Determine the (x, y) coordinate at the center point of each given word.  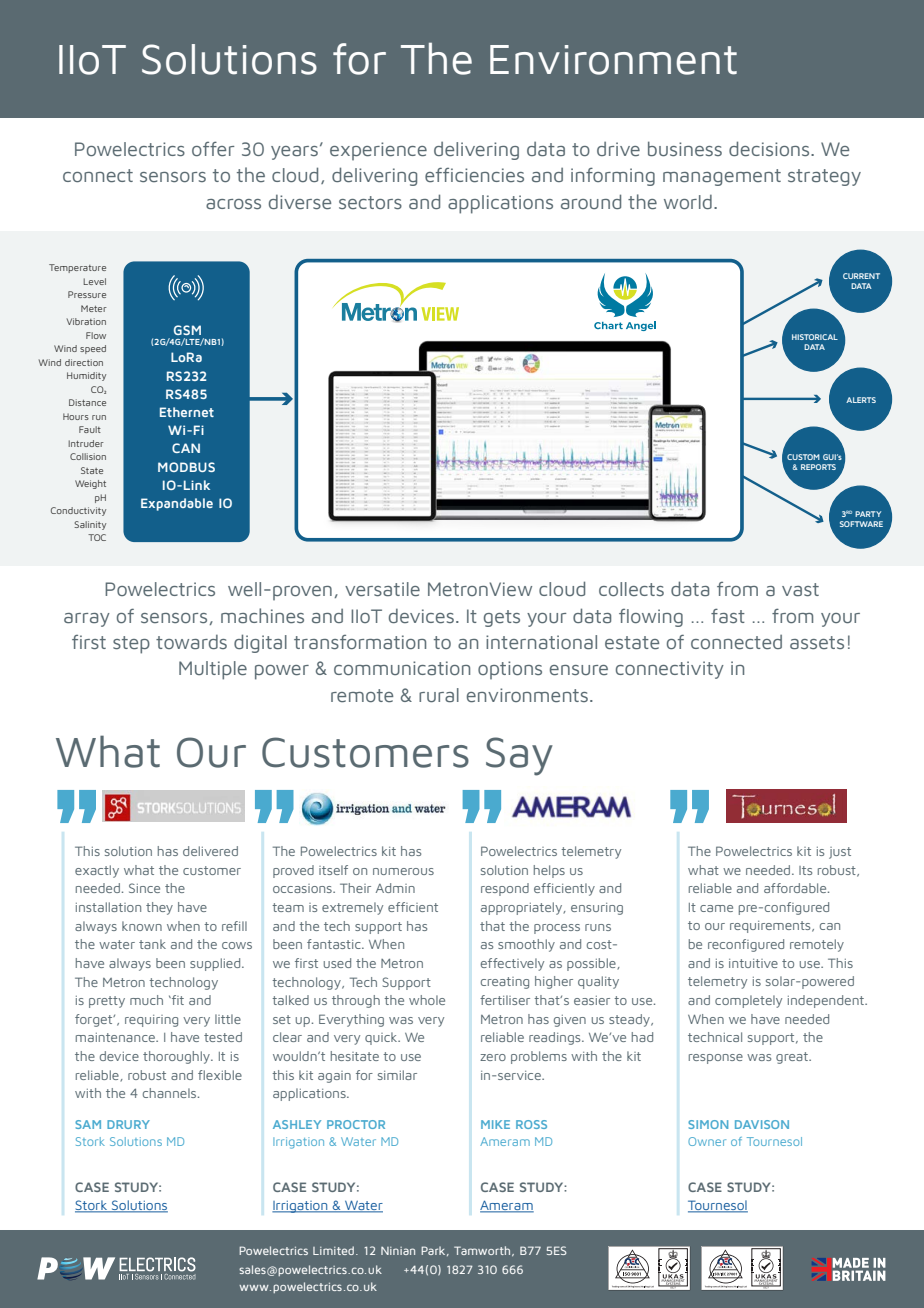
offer (213, 148)
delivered (210, 851)
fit (177, 1000)
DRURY (128, 1124)
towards (191, 642)
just (840, 853)
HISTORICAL (815, 337)
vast (800, 589)
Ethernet (187, 412)
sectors (370, 202)
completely (748, 1001)
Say (519, 756)
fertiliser (505, 1000)
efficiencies (474, 175)
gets (502, 618)
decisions (770, 148)
